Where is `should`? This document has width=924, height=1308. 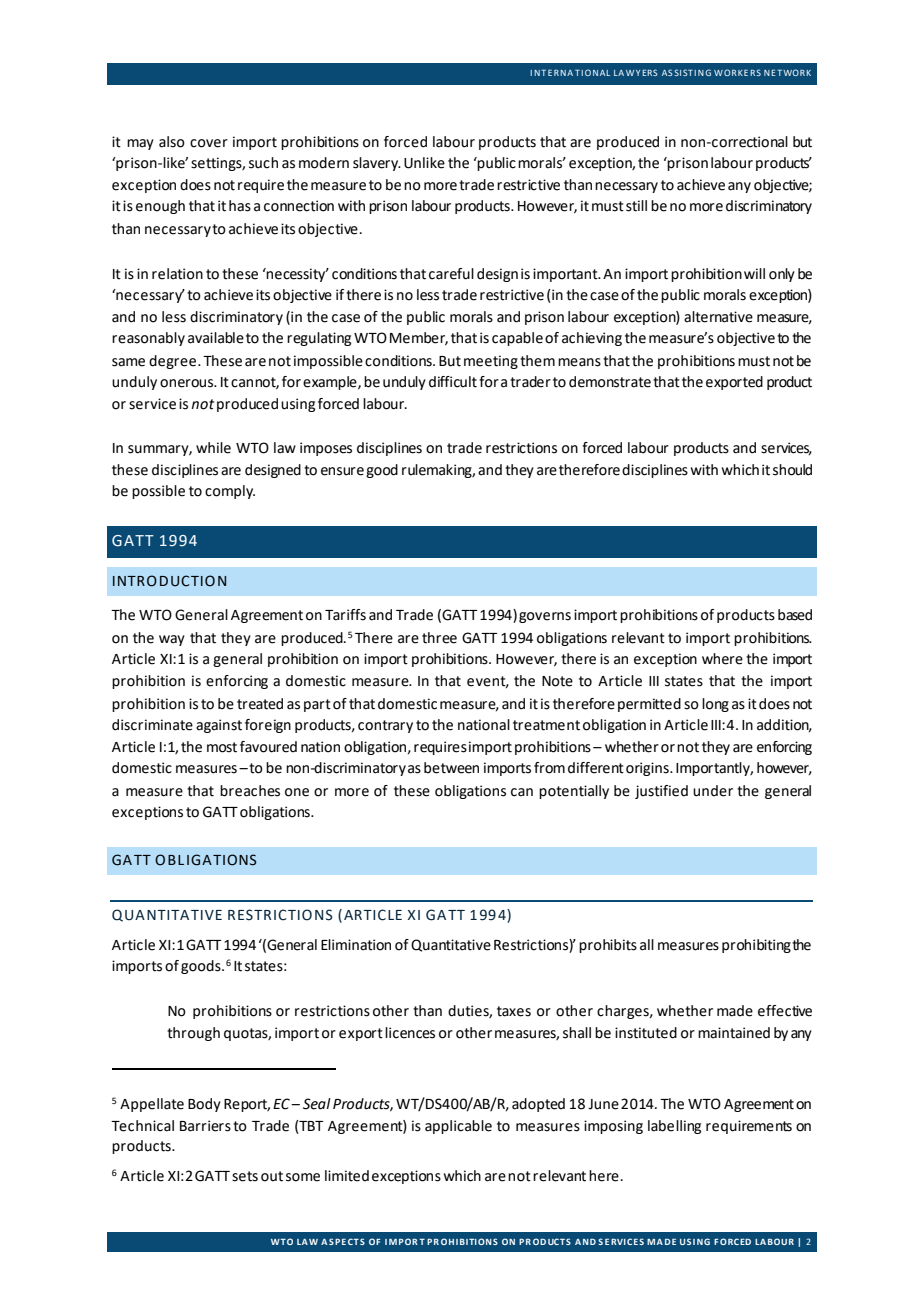 should is located at coordinates (792, 470).
